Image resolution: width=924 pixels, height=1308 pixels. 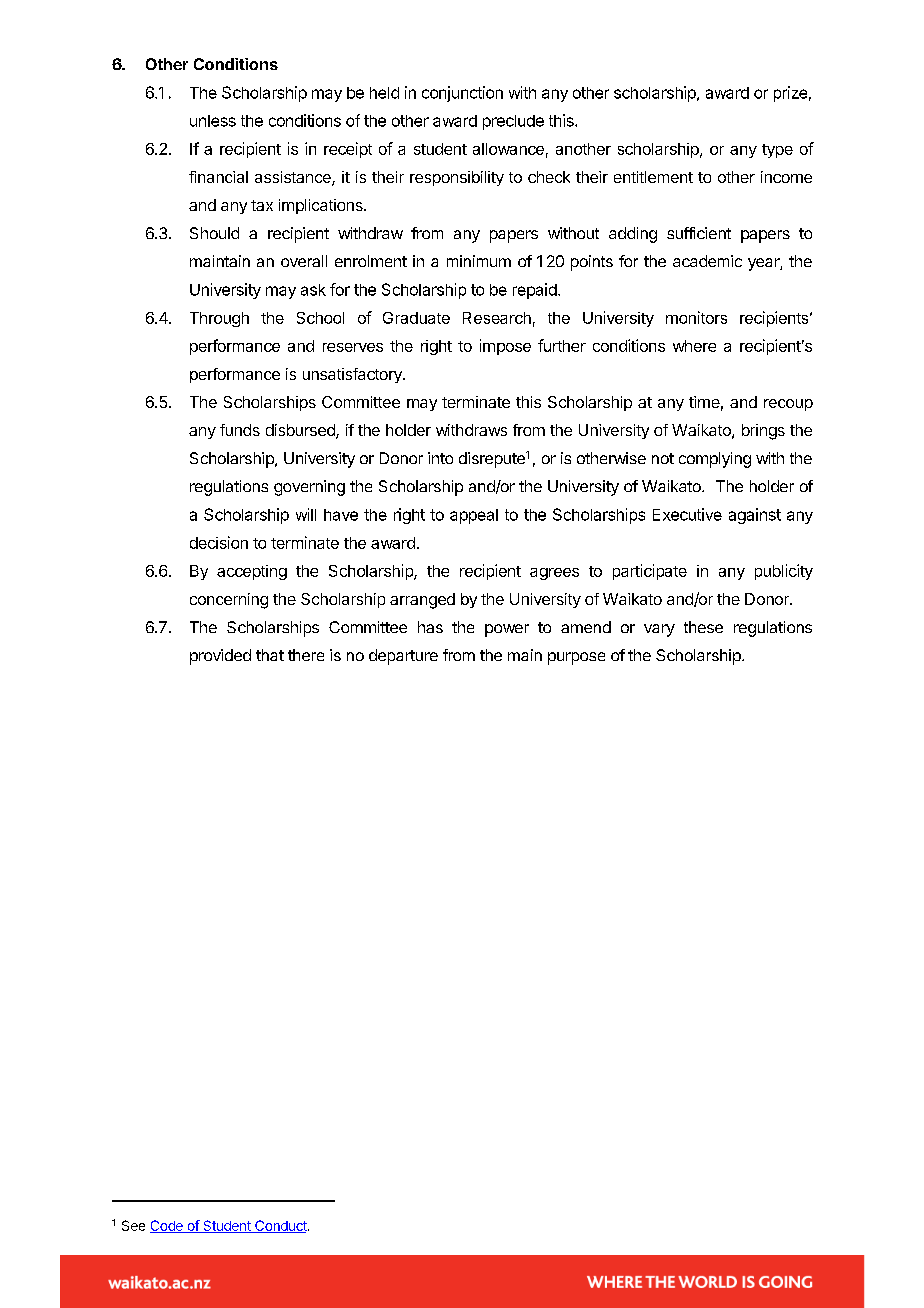 What do you see at coordinates (777, 151) in the document?
I see `type` at bounding box center [777, 151].
